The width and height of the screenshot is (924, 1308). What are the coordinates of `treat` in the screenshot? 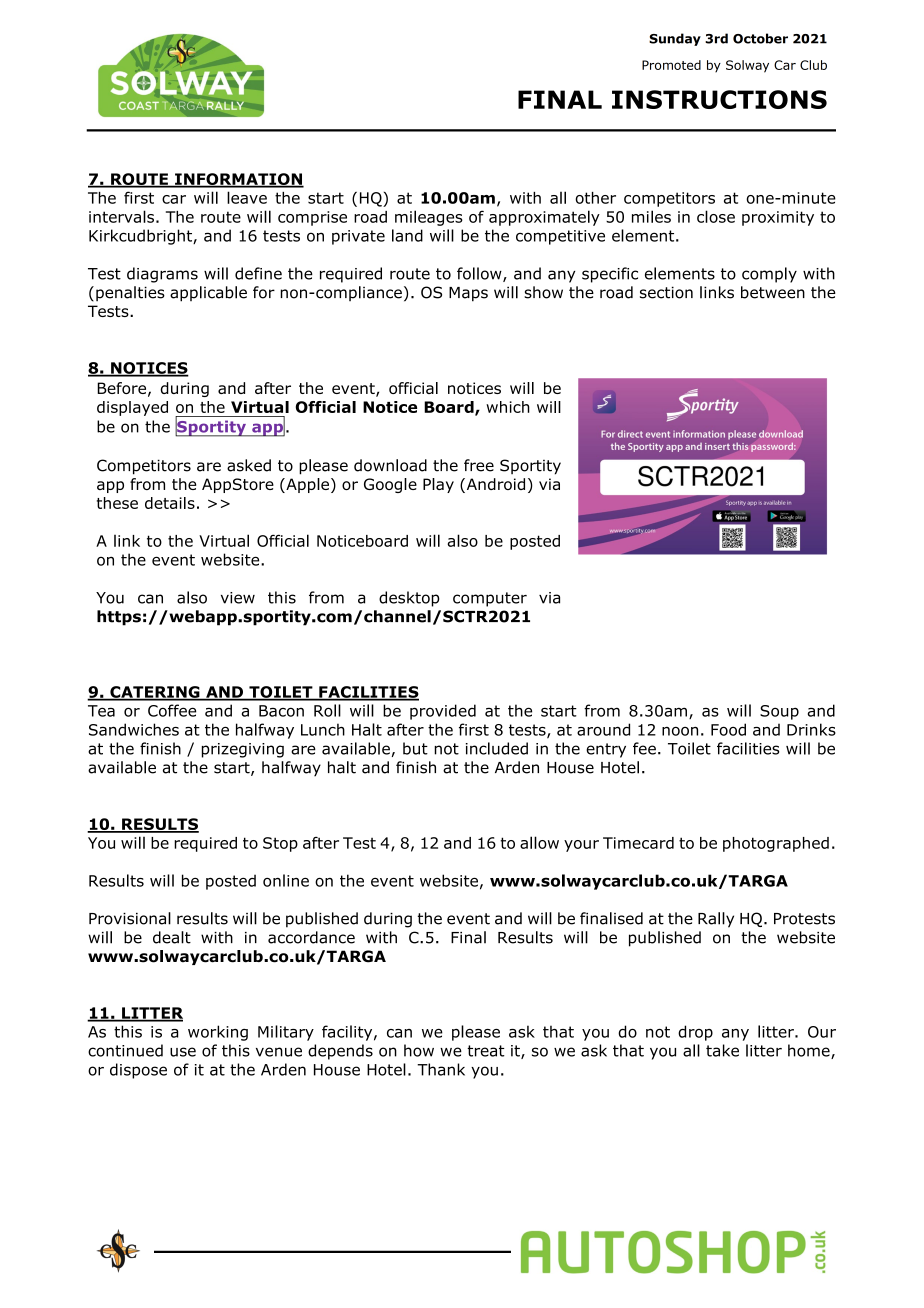 It's located at (486, 1051).
